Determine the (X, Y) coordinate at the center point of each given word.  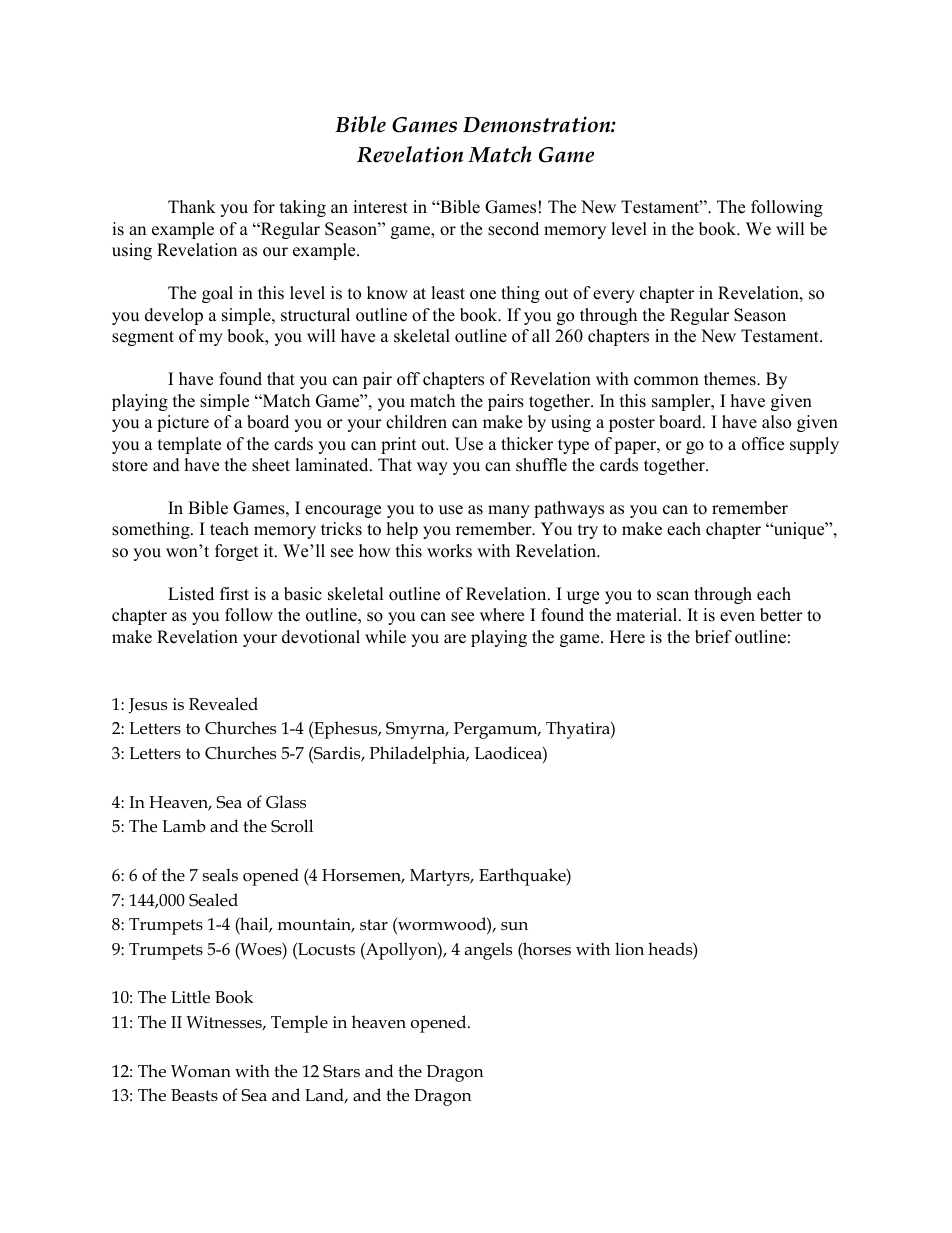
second (513, 229)
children (416, 422)
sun (514, 926)
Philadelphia (418, 755)
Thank (192, 206)
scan (673, 596)
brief (713, 637)
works (449, 551)
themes (731, 379)
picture (183, 423)
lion (629, 949)
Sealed (213, 899)
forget (236, 552)
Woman (201, 1071)
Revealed (223, 703)
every (614, 296)
